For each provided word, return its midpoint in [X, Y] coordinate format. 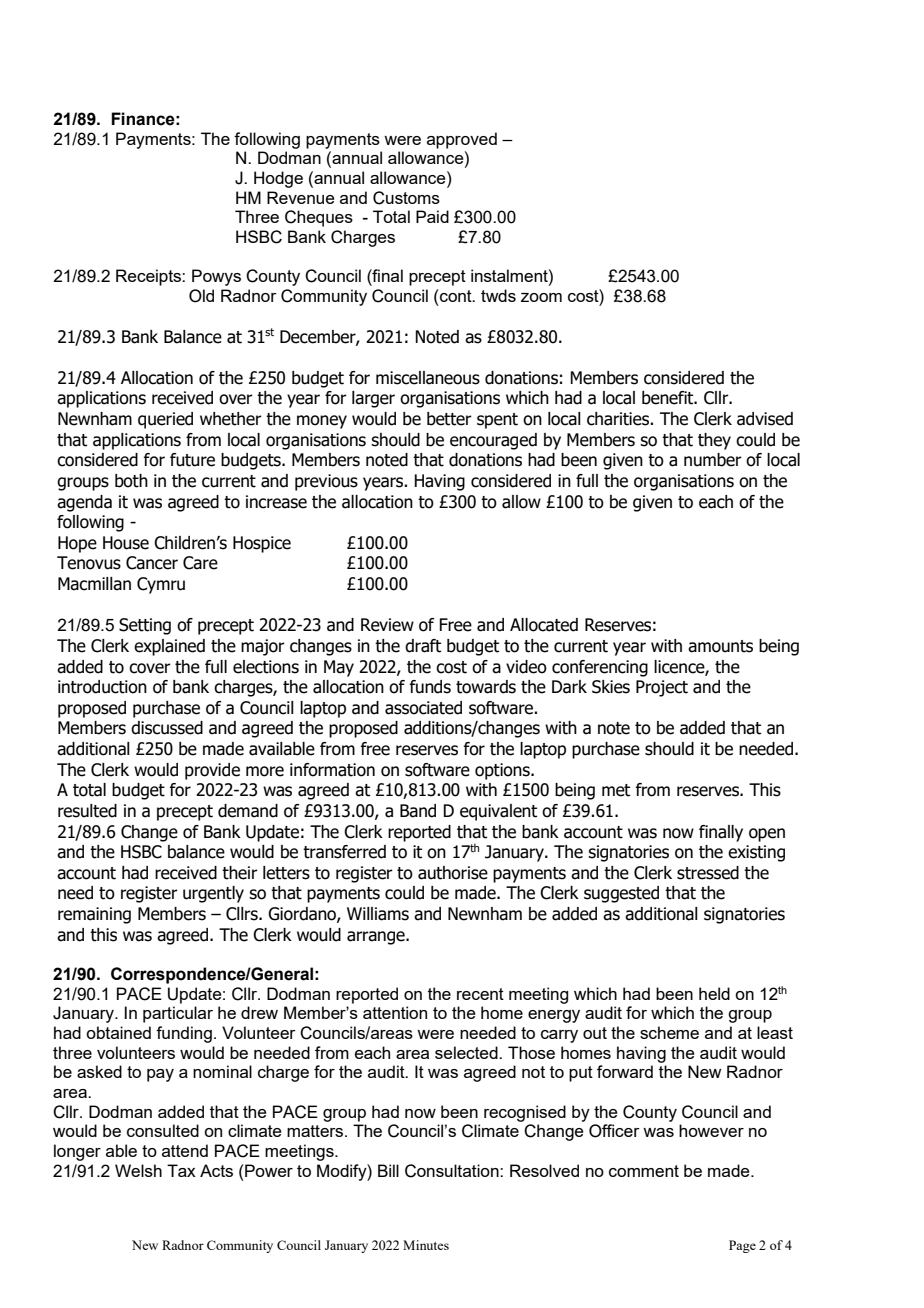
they [714, 441]
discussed [167, 728]
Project [662, 688]
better [449, 419]
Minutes [426, 1245]
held [714, 993]
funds [430, 687]
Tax [181, 1170]
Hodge [278, 179]
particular [178, 1014]
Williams [378, 914]
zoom [541, 297]
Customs [406, 198]
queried [165, 420]
